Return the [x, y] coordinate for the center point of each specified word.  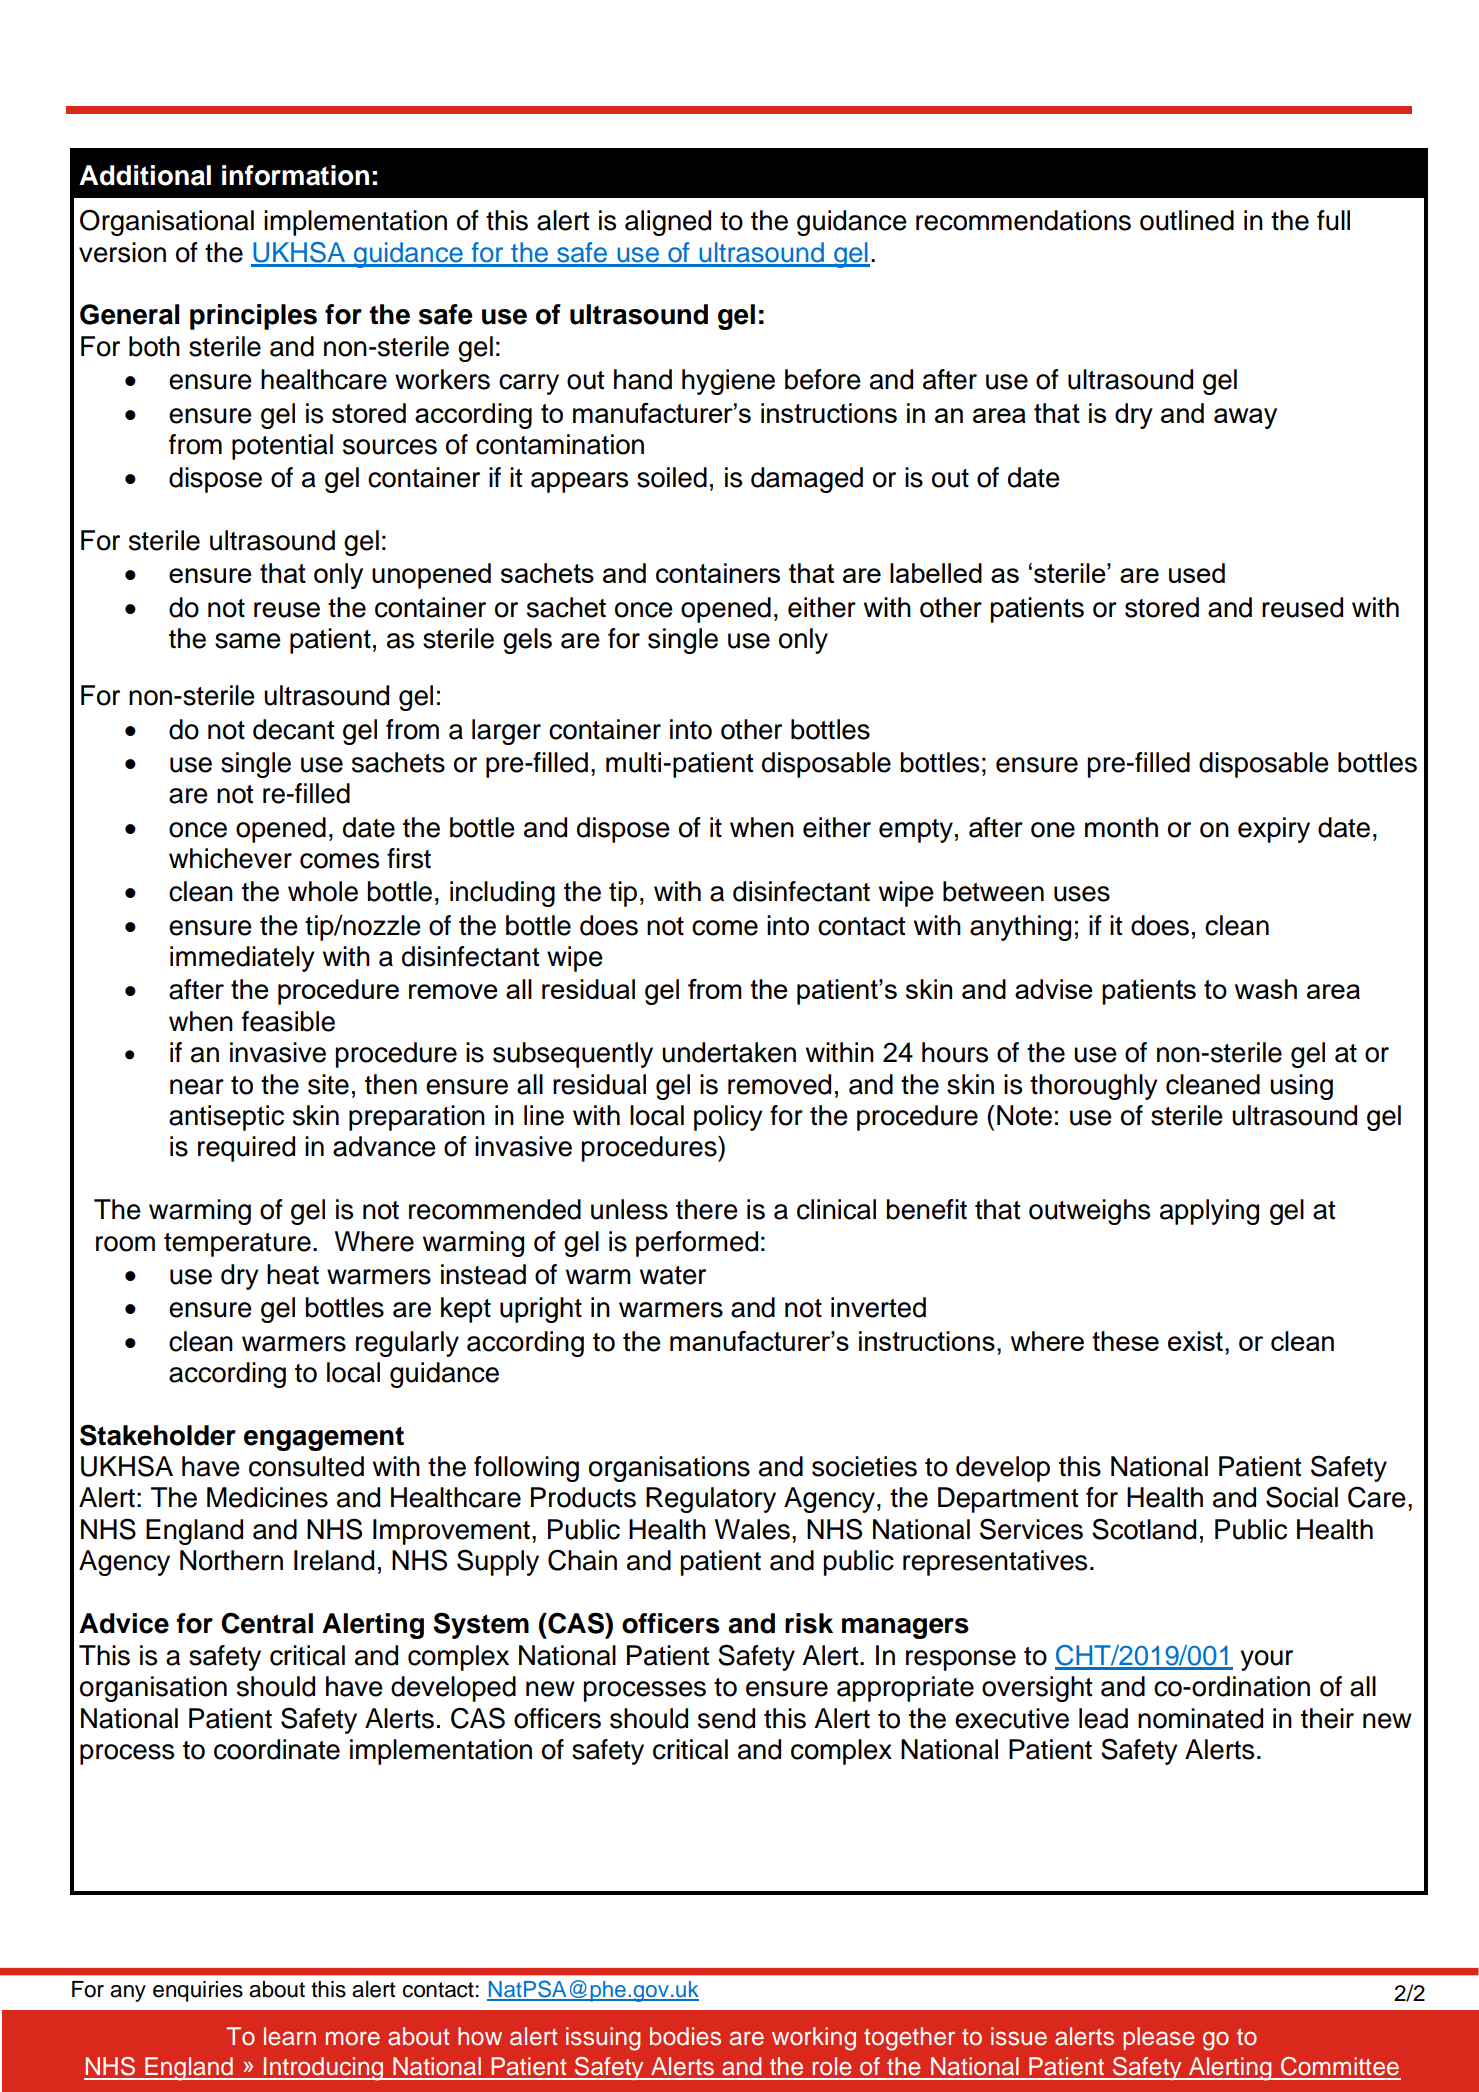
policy [728, 1118]
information [295, 175]
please [1159, 2038]
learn [290, 2036]
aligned [668, 223]
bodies [685, 2036]
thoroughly [1094, 1087]
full [1333, 220]
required [246, 1149]
